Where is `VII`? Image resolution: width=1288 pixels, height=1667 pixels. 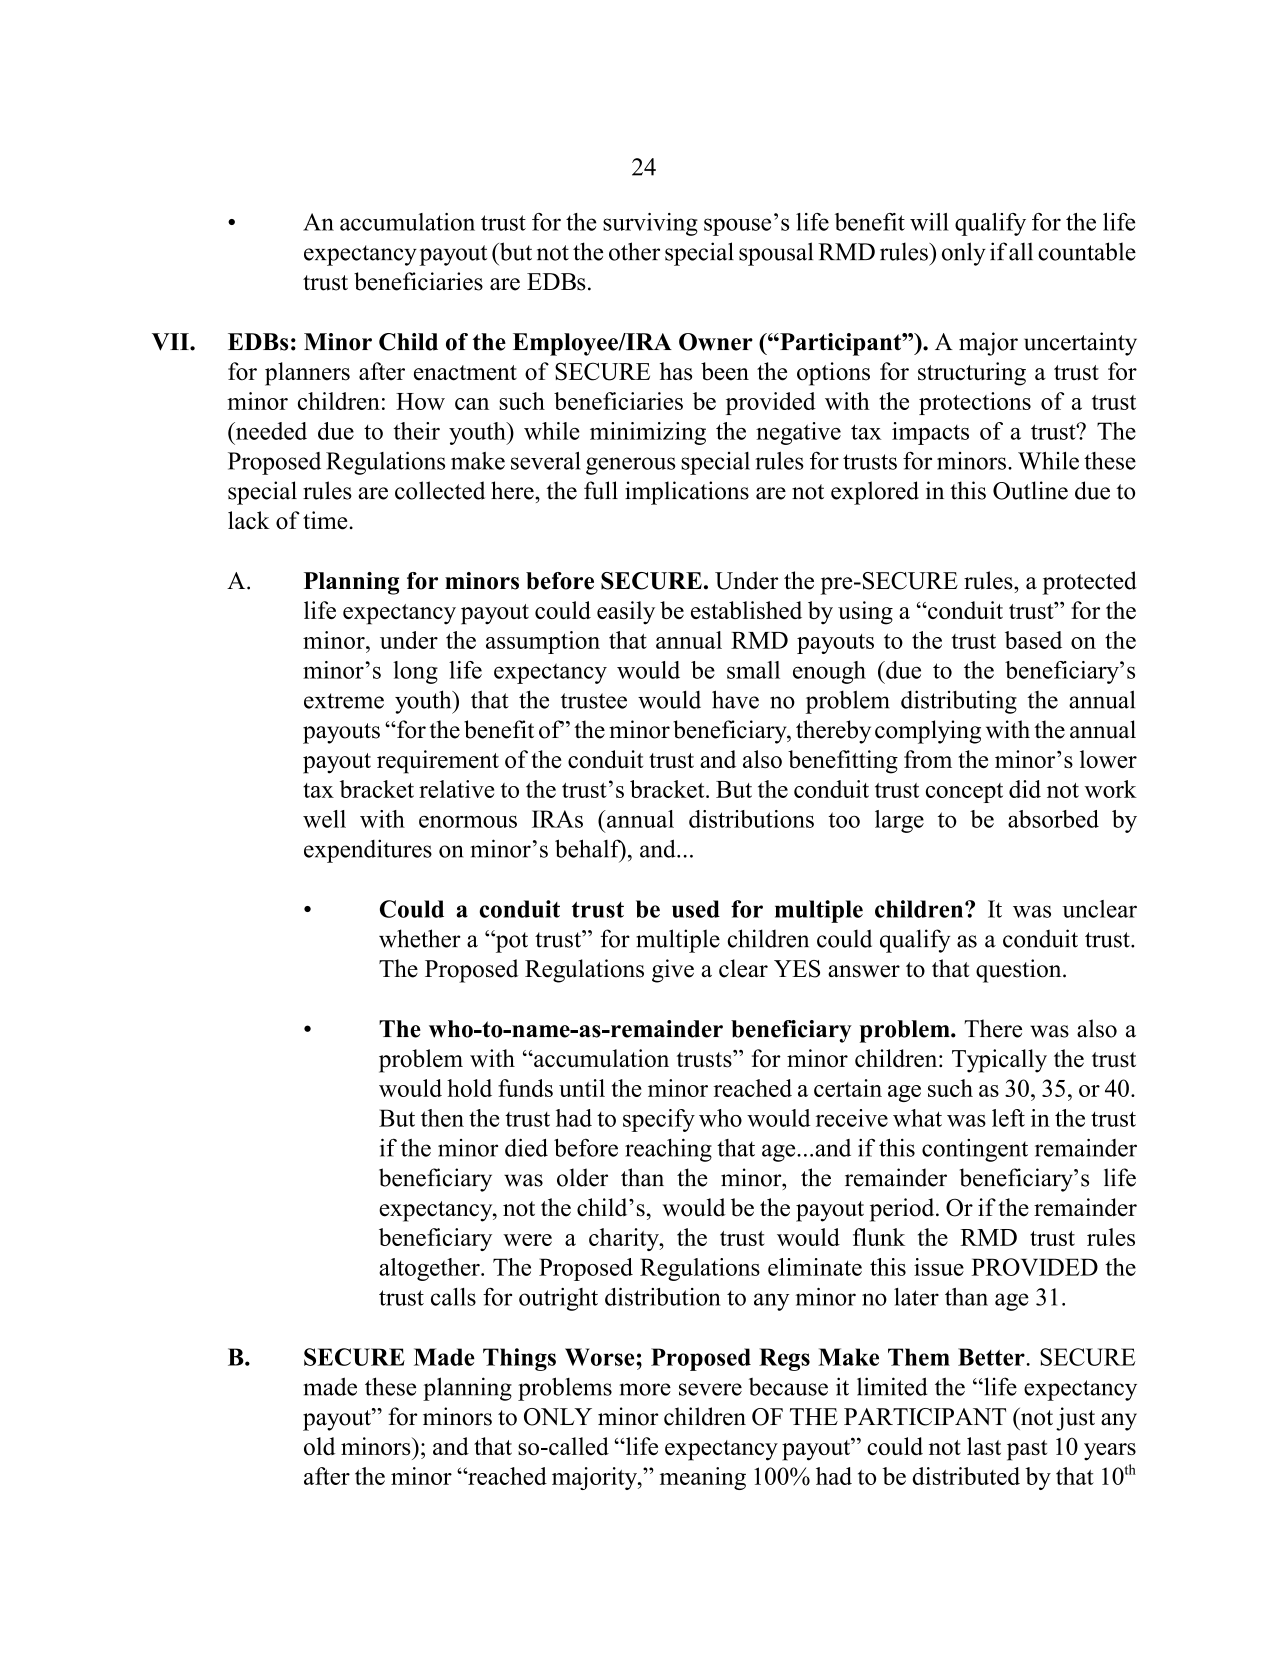
VII is located at coordinates (171, 342).
